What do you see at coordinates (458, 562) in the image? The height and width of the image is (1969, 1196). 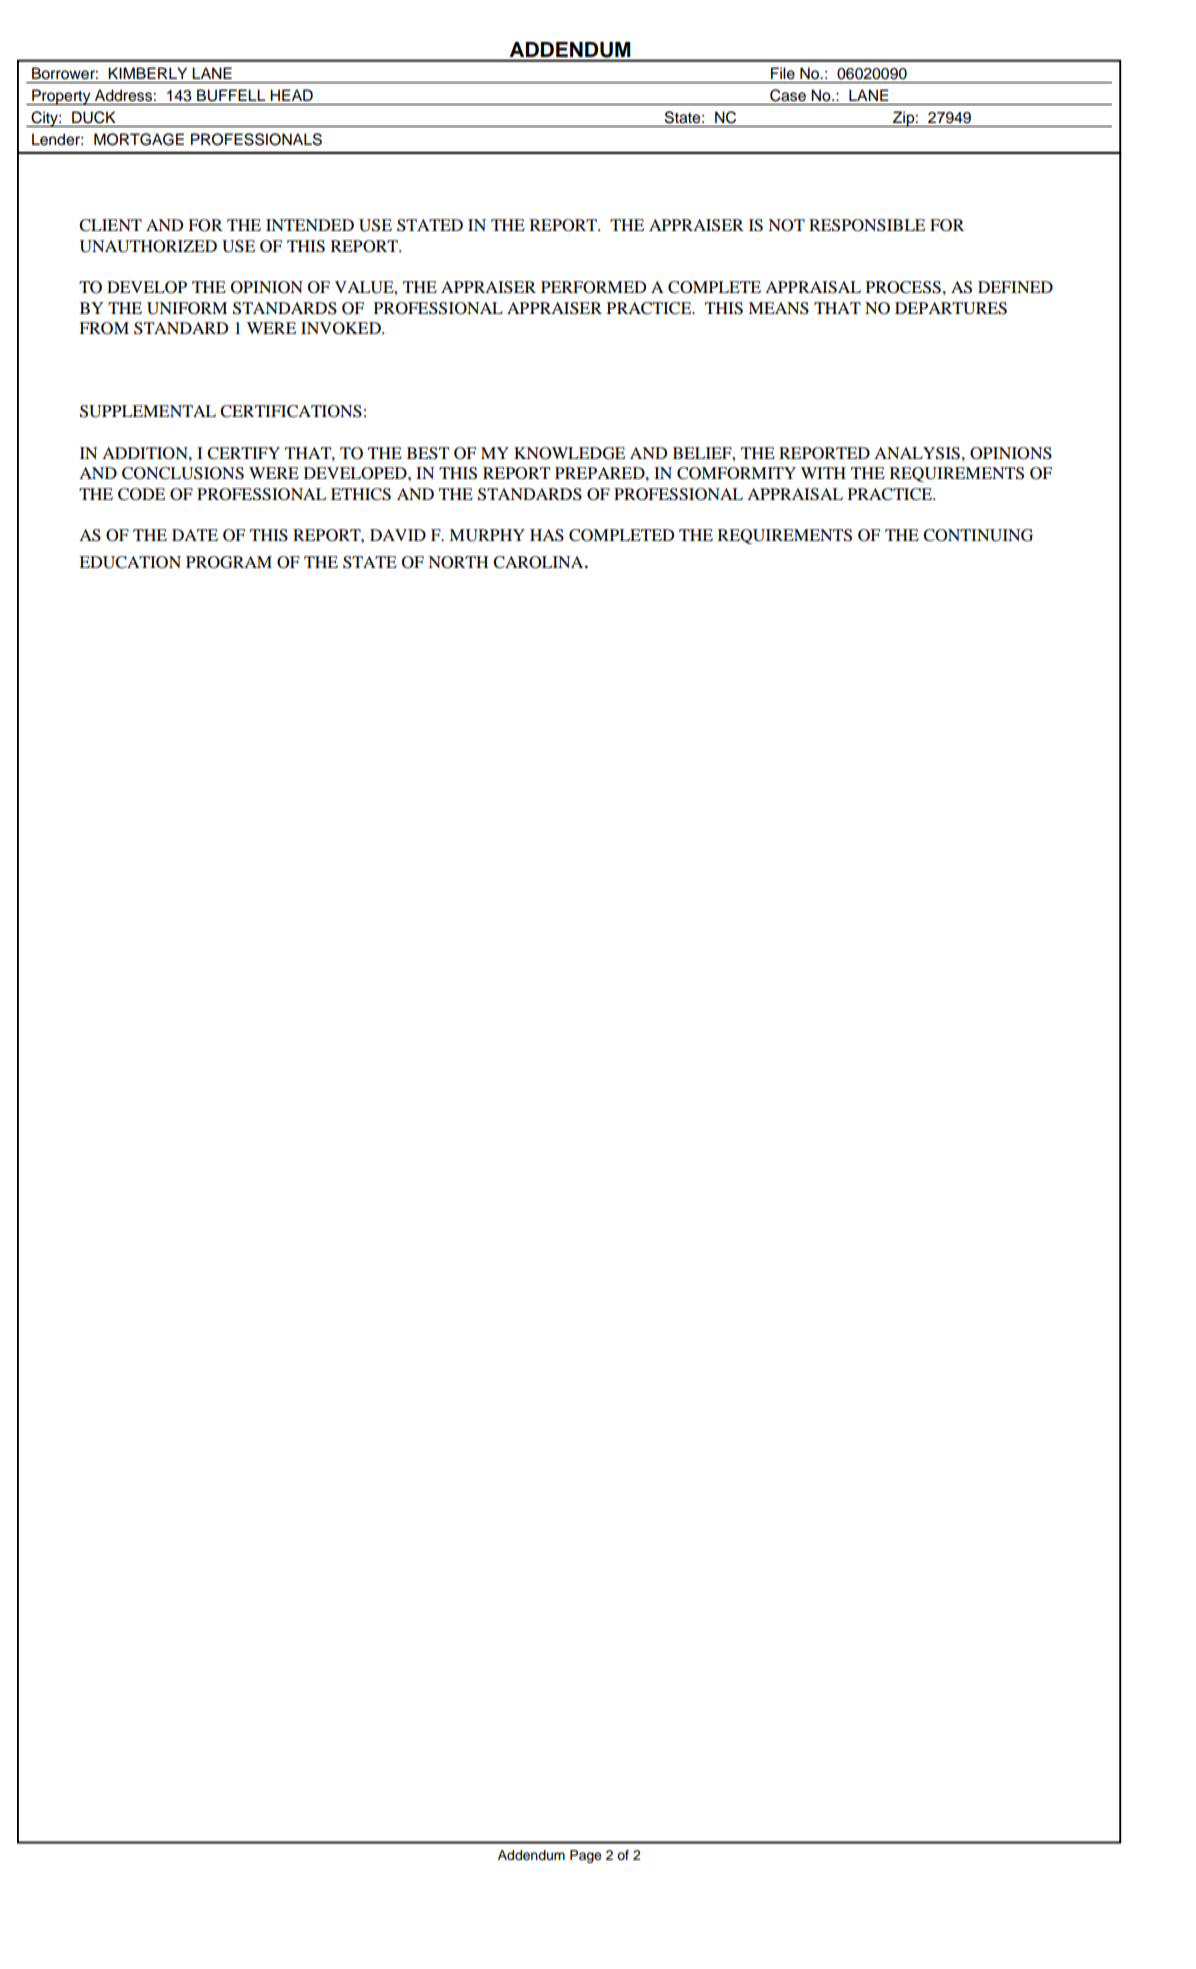 I see `NORTH` at bounding box center [458, 562].
